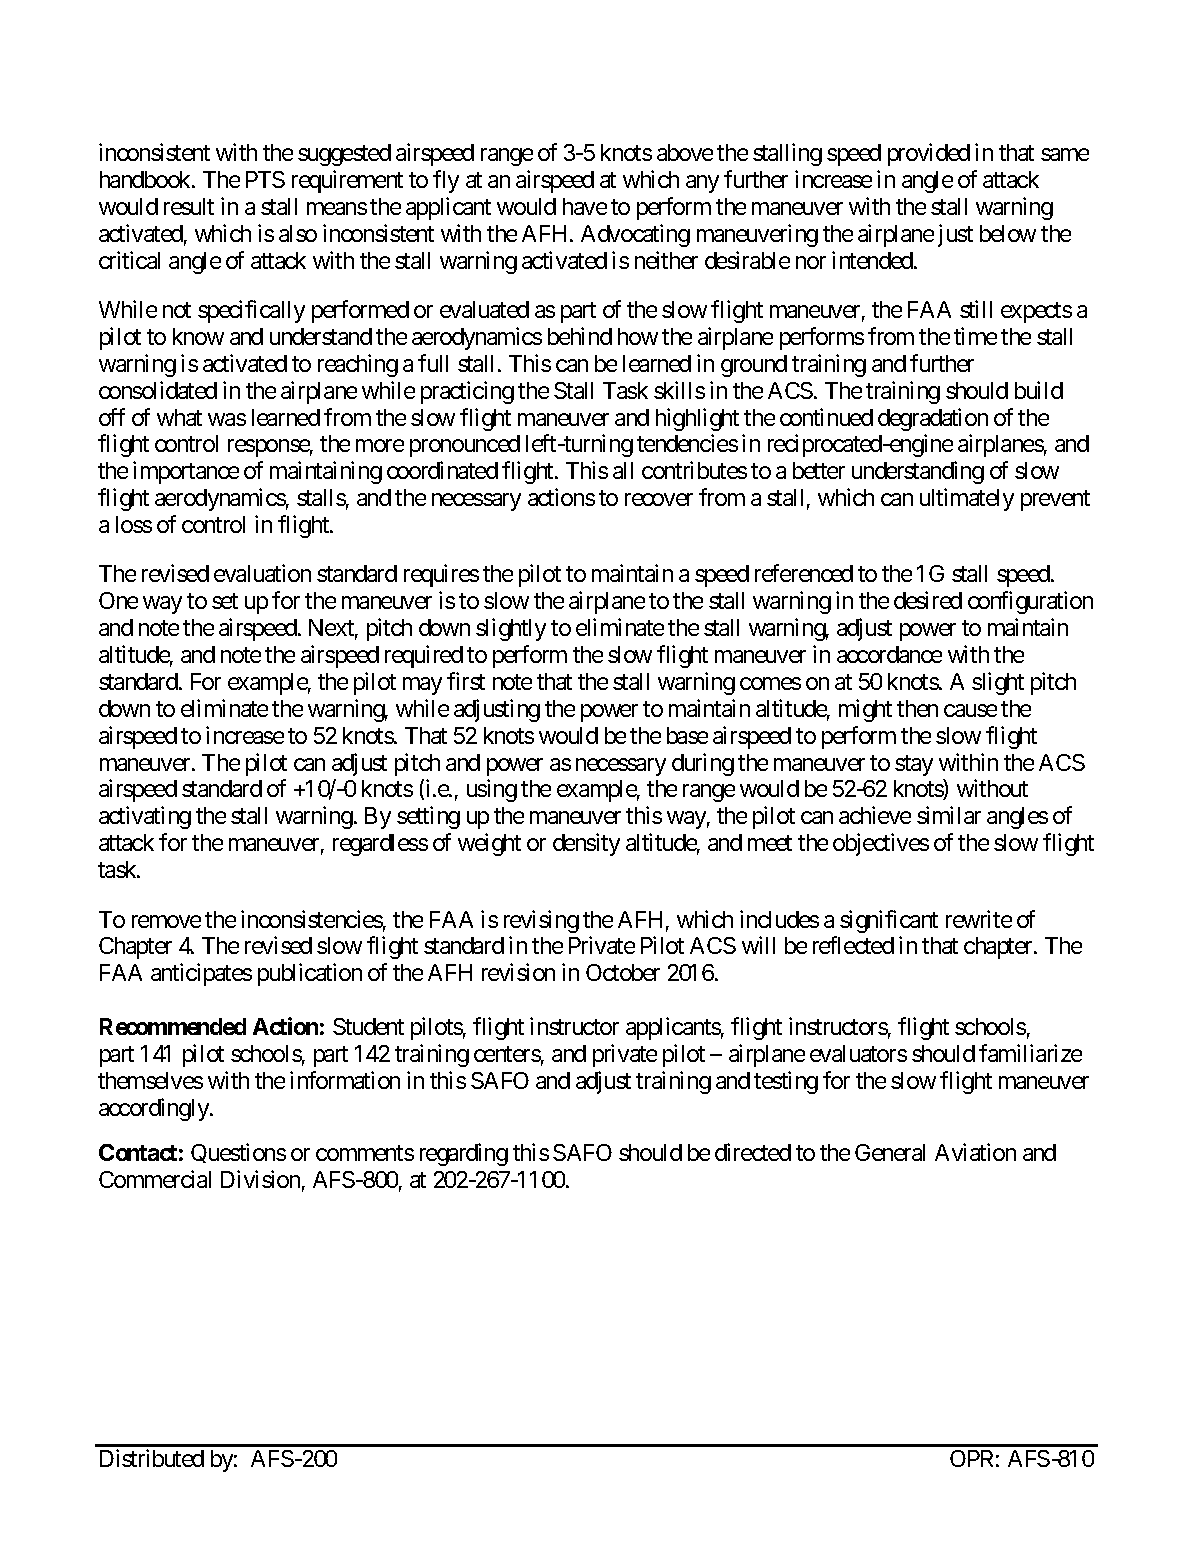 The image size is (1193, 1544). What do you see at coordinates (975, 1152) in the screenshot?
I see `Aviation` at bounding box center [975, 1152].
